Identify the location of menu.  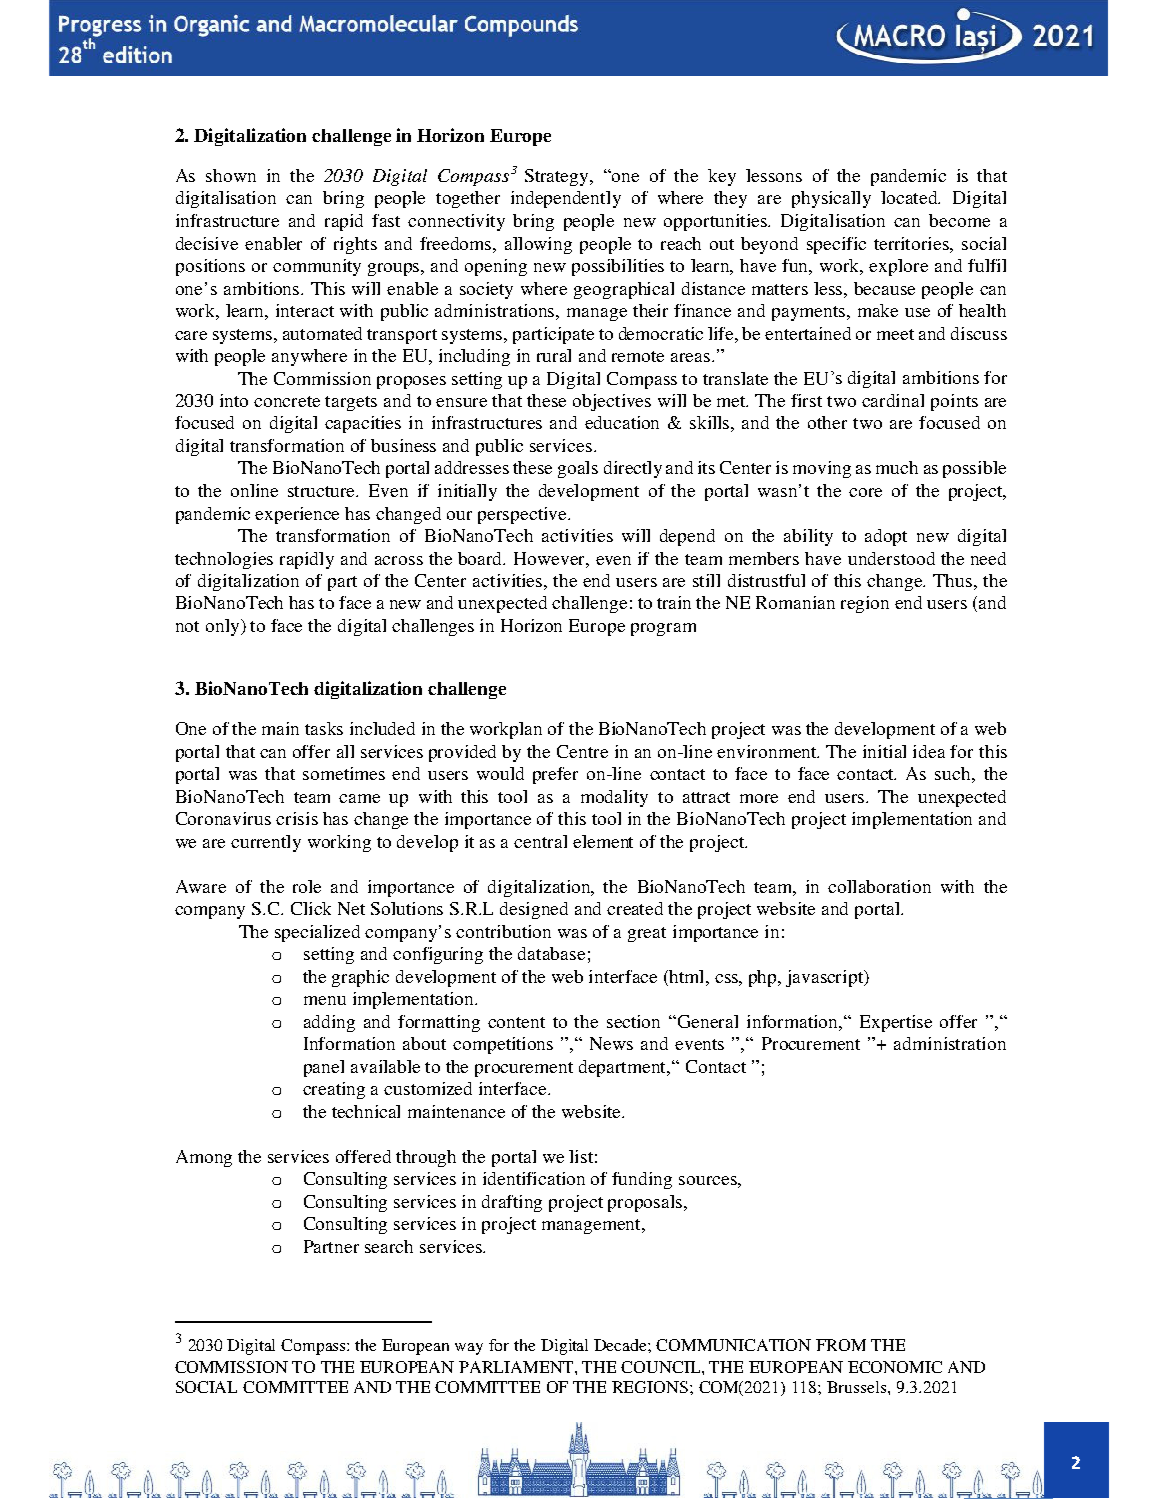
(325, 1000).
